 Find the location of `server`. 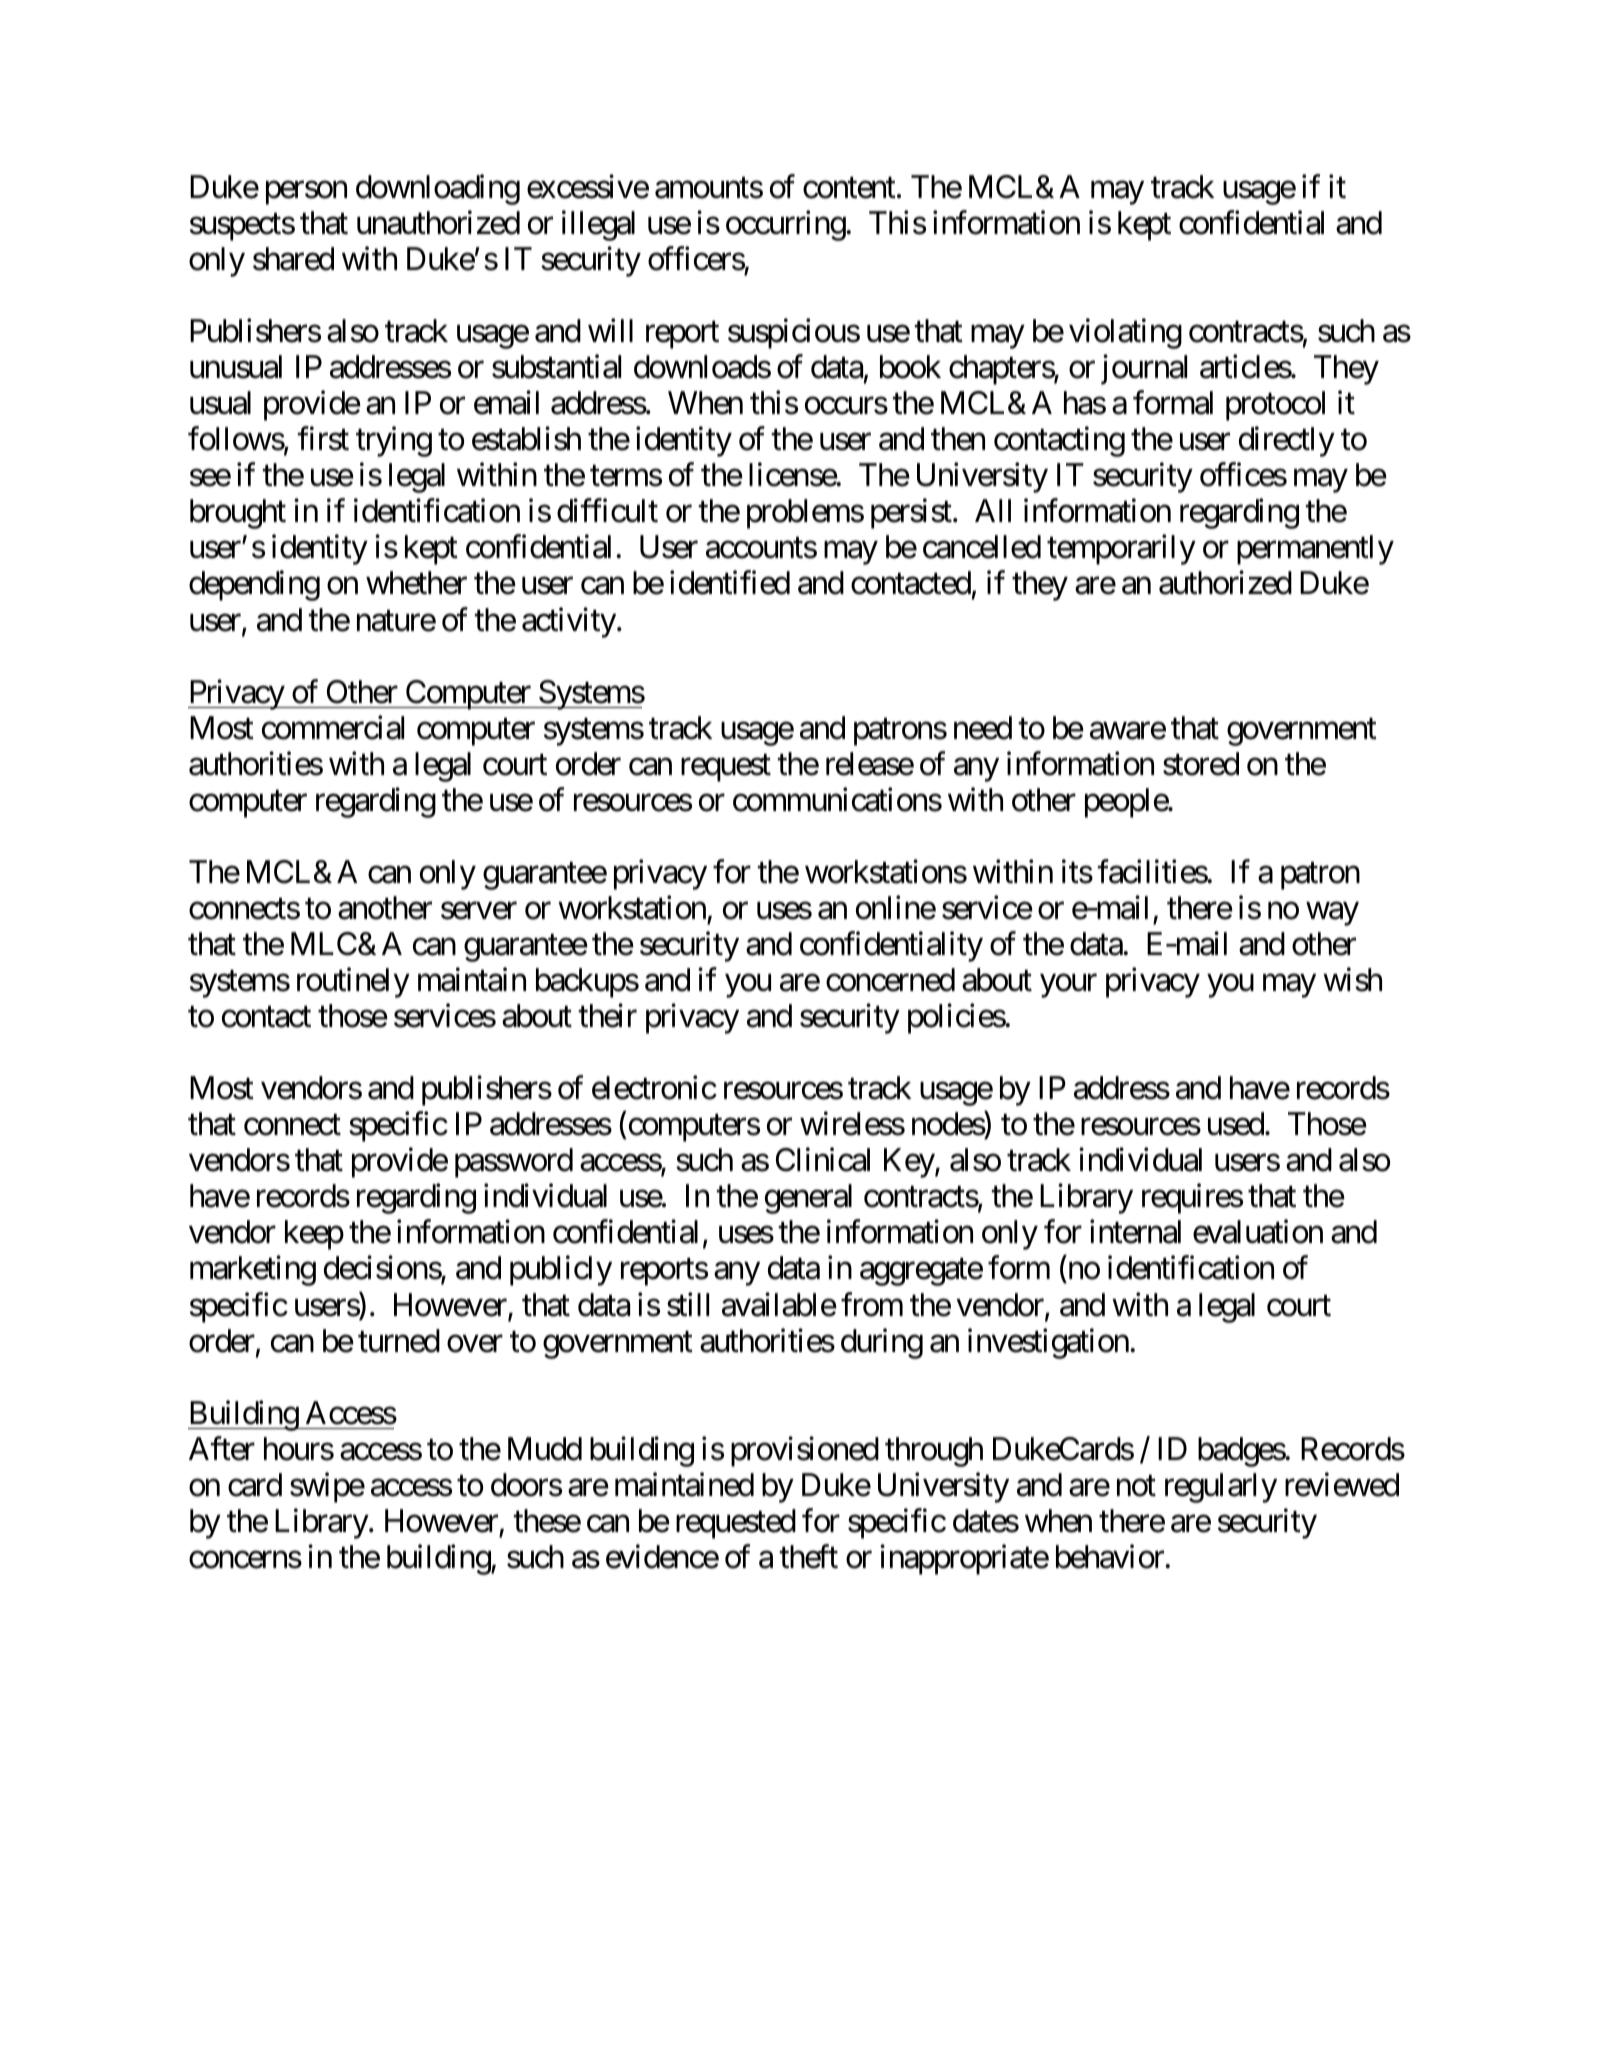

server is located at coordinates (479, 911).
